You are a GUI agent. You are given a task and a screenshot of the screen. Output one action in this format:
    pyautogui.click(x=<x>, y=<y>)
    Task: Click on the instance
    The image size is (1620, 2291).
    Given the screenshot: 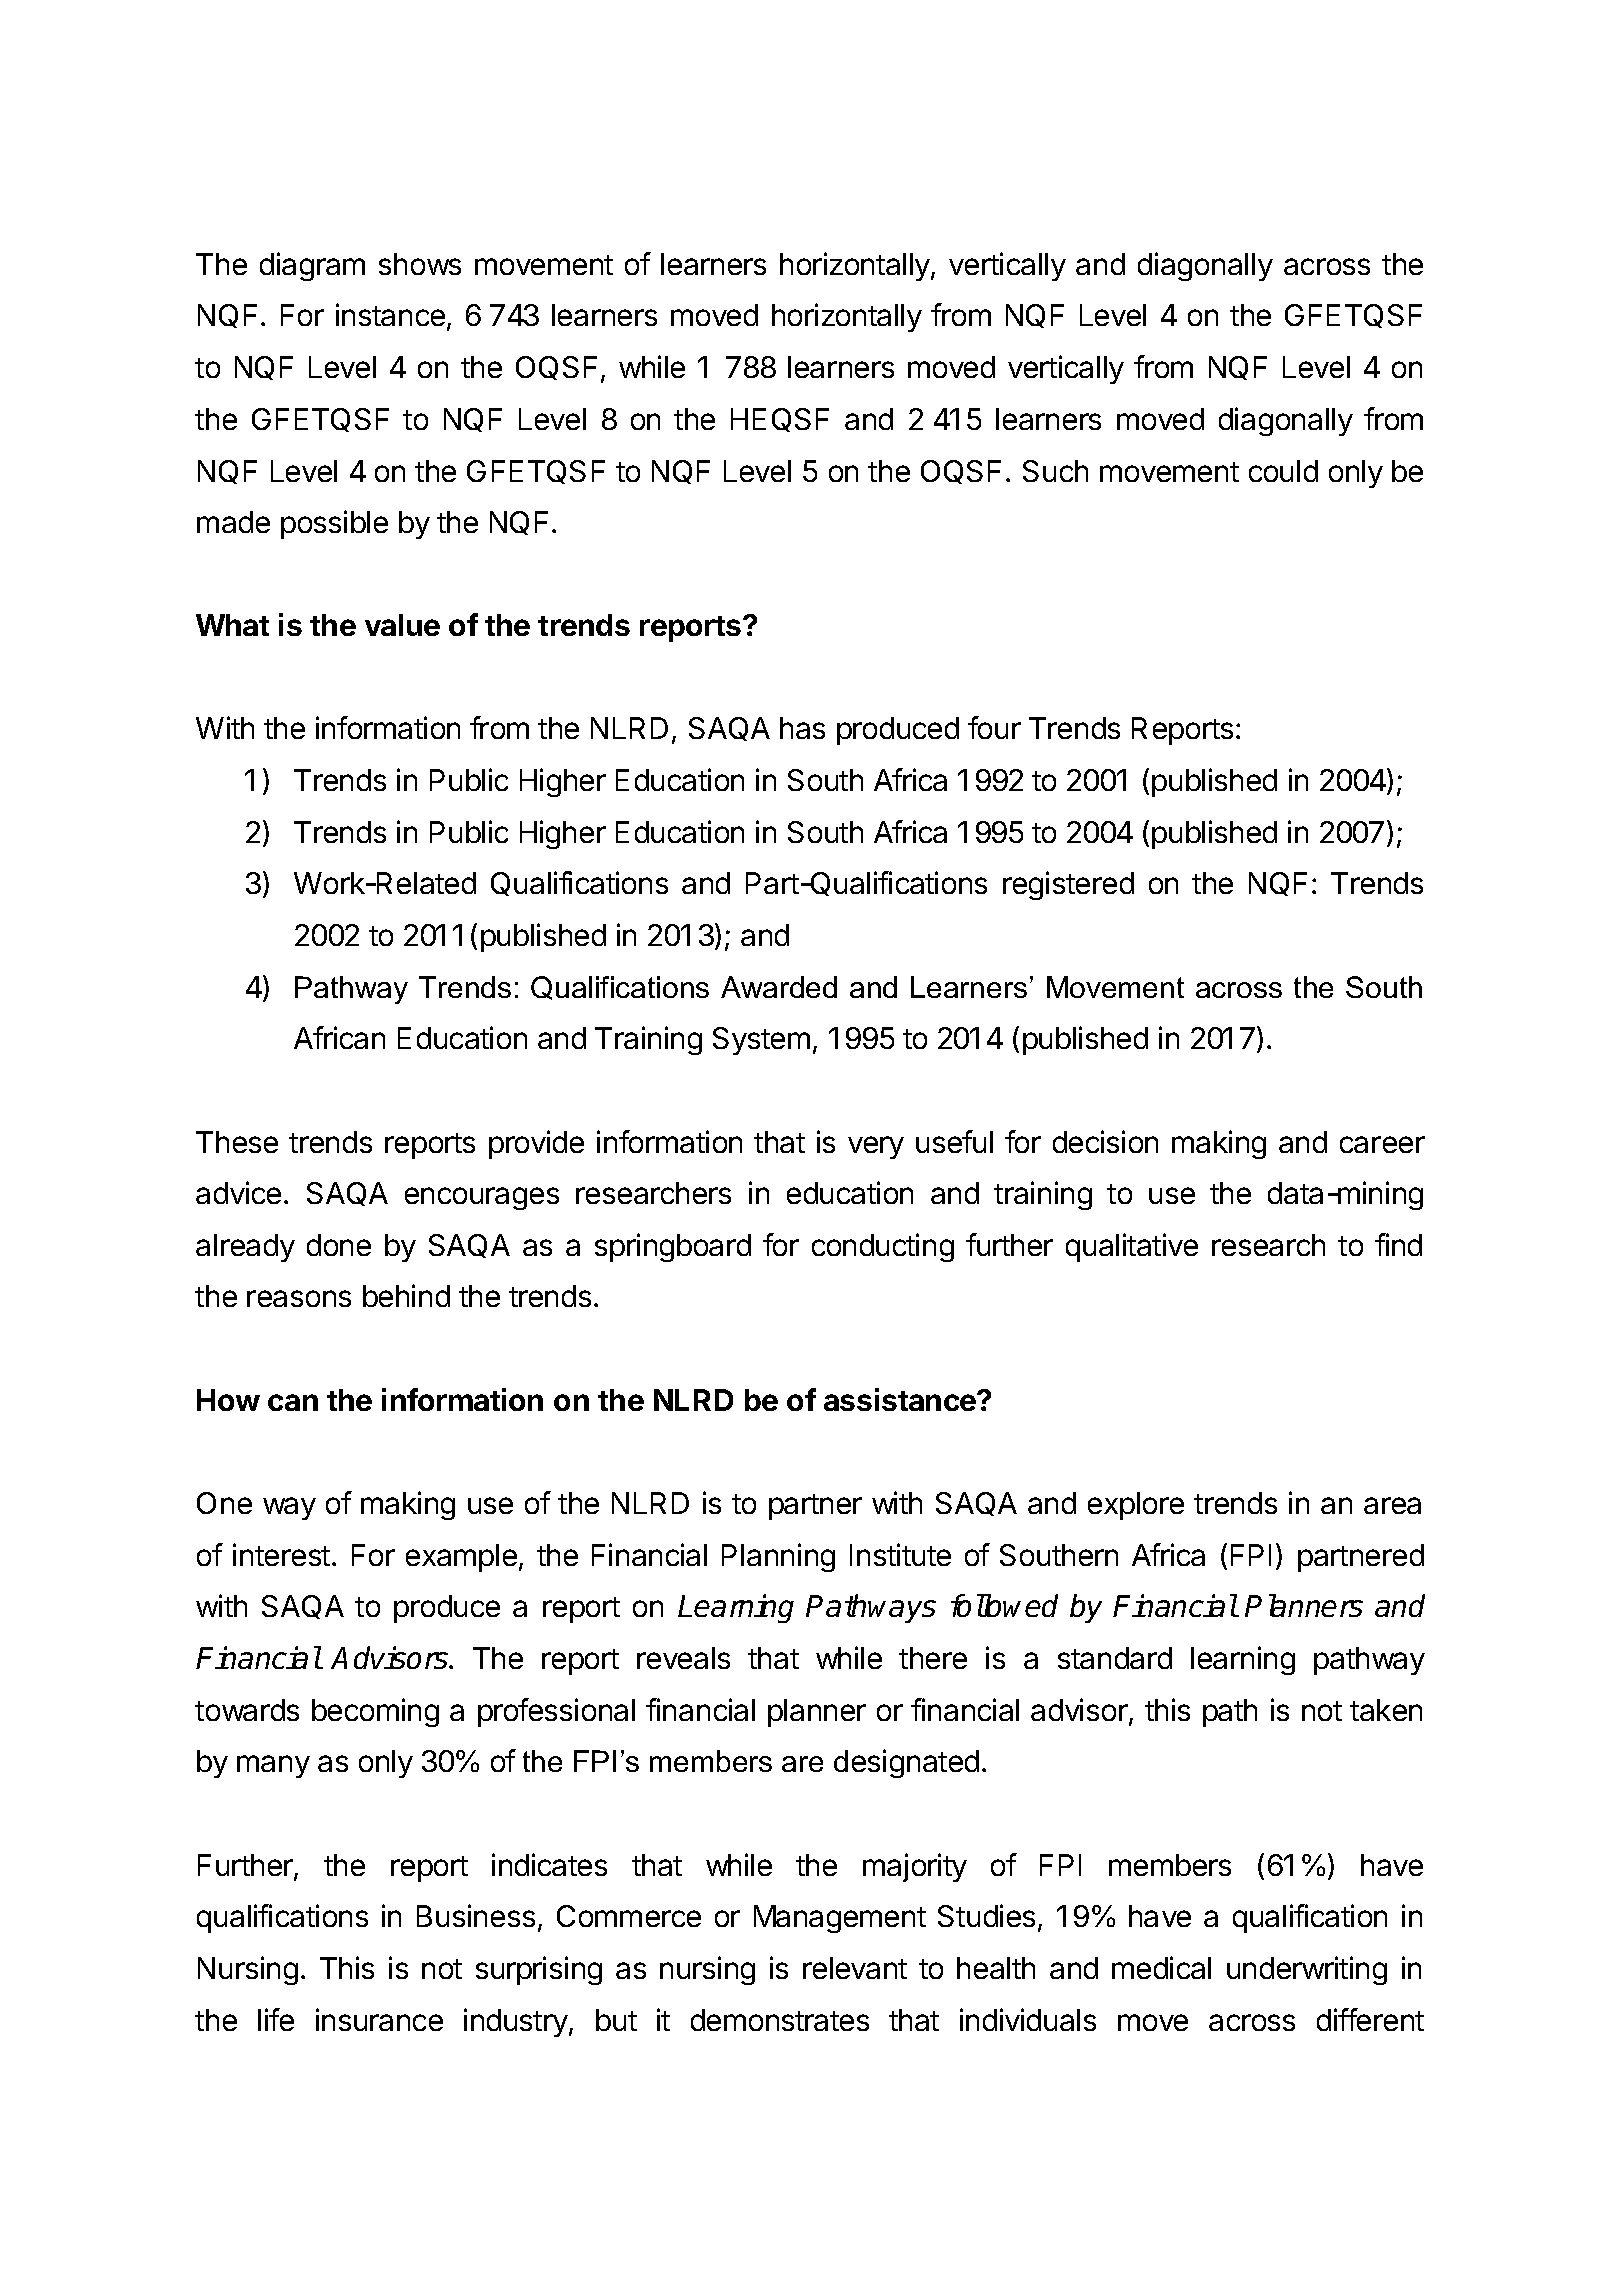 What is the action you would take?
    pyautogui.click(x=390, y=314)
